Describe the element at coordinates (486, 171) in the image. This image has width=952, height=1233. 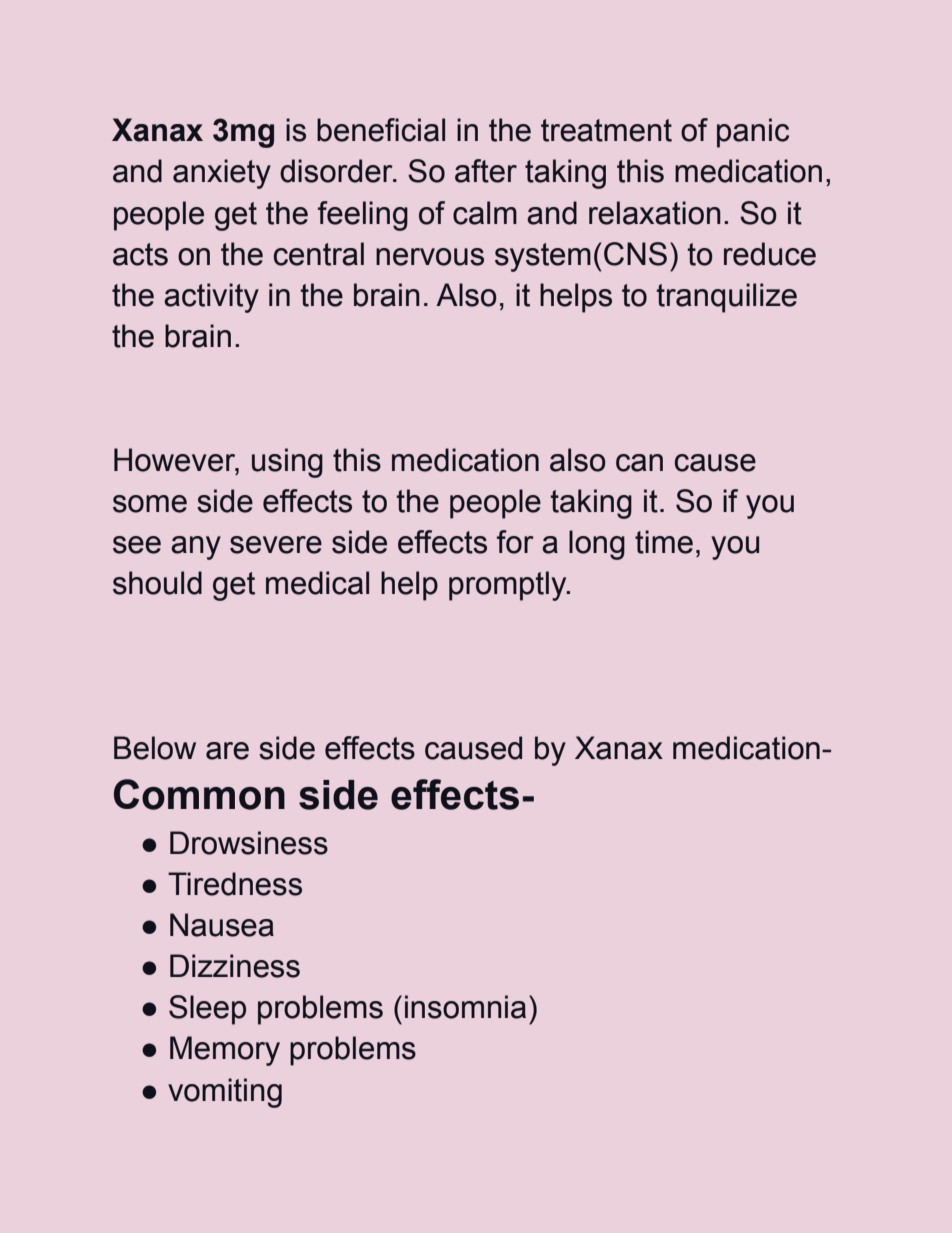
I see `after` at that location.
